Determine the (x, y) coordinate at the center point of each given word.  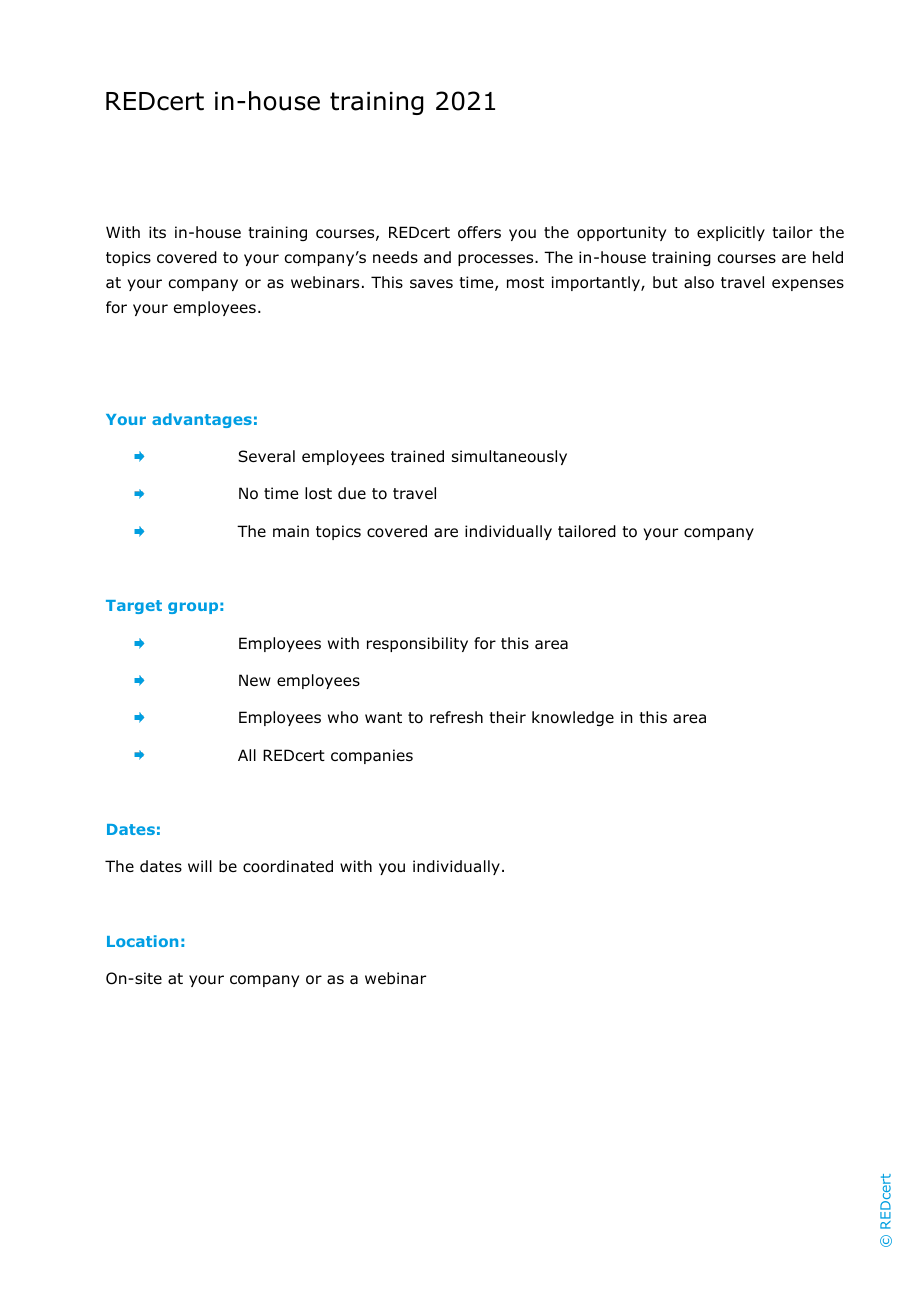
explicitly (731, 233)
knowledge (573, 718)
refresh (456, 717)
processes (497, 260)
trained (417, 456)
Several (266, 456)
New (255, 680)
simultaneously (509, 457)
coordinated (288, 866)
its (157, 232)
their (507, 717)
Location (142, 941)
